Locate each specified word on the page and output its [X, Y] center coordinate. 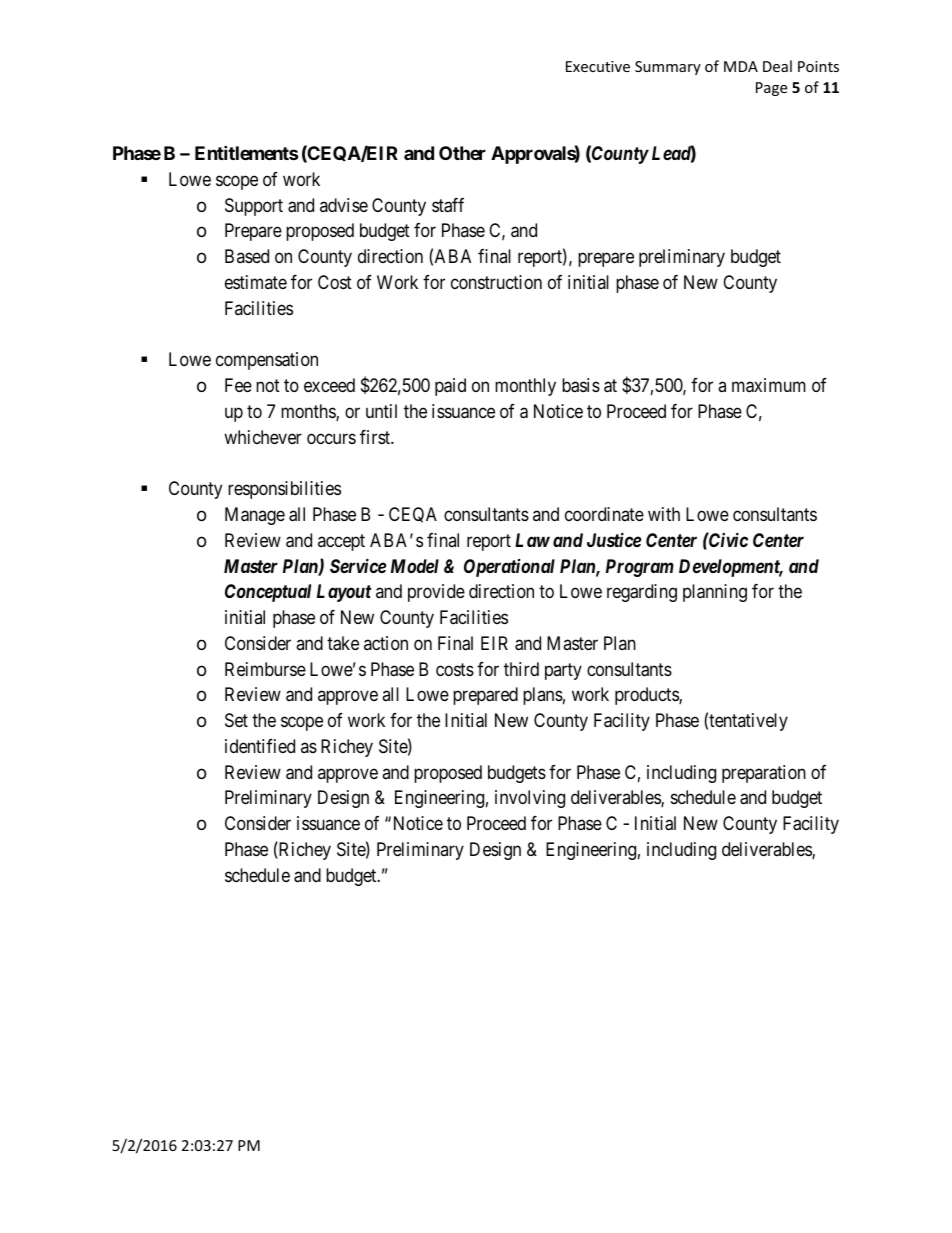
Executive [598, 66]
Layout [344, 593]
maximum [769, 385]
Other [462, 153]
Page [771, 89]
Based [247, 256]
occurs [331, 438]
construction [496, 282]
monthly [525, 387]
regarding [642, 593]
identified [260, 746]
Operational [509, 568]
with [664, 514]
